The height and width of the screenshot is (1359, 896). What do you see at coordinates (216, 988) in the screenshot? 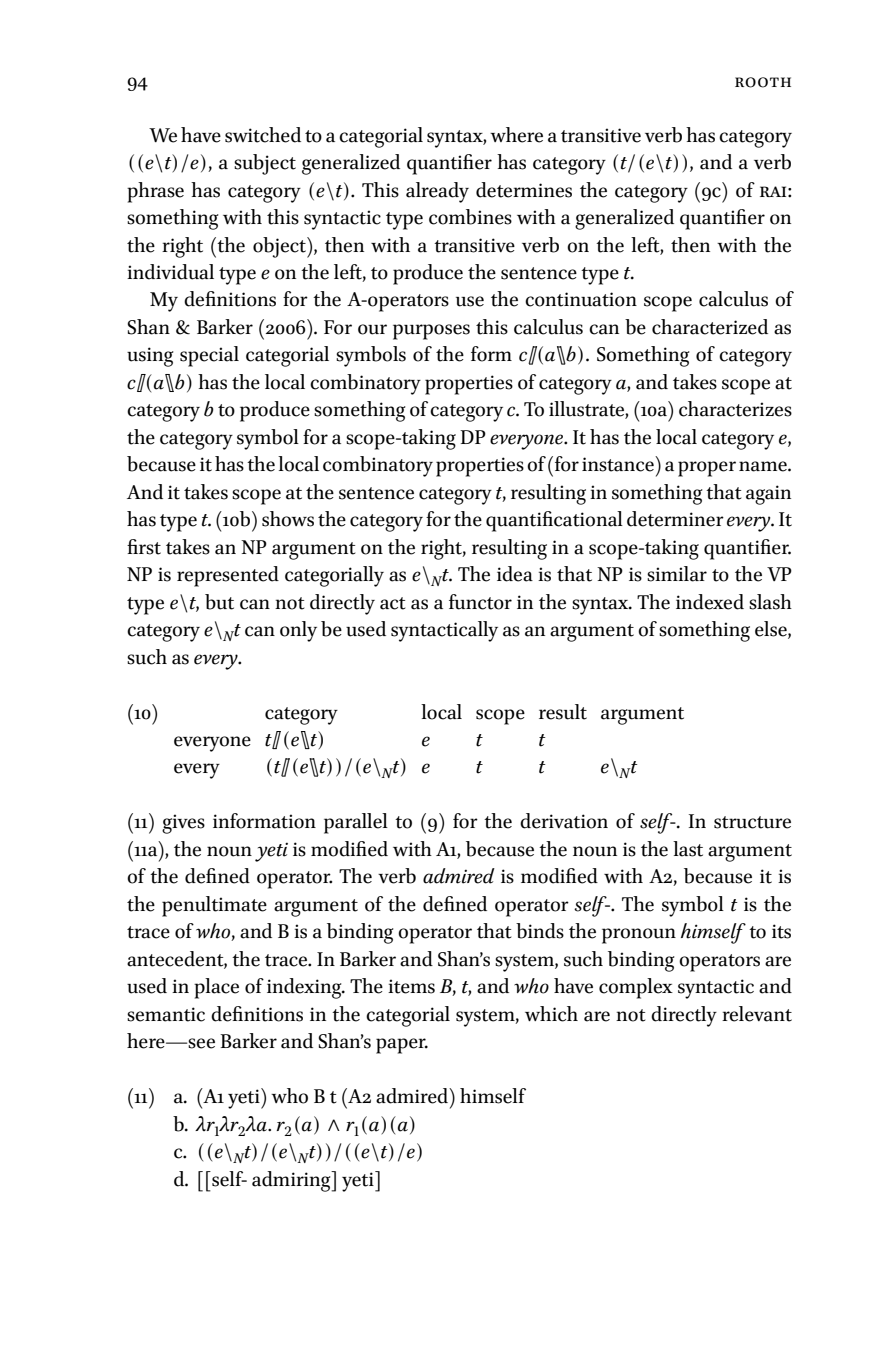
I see `place` at bounding box center [216, 988].
